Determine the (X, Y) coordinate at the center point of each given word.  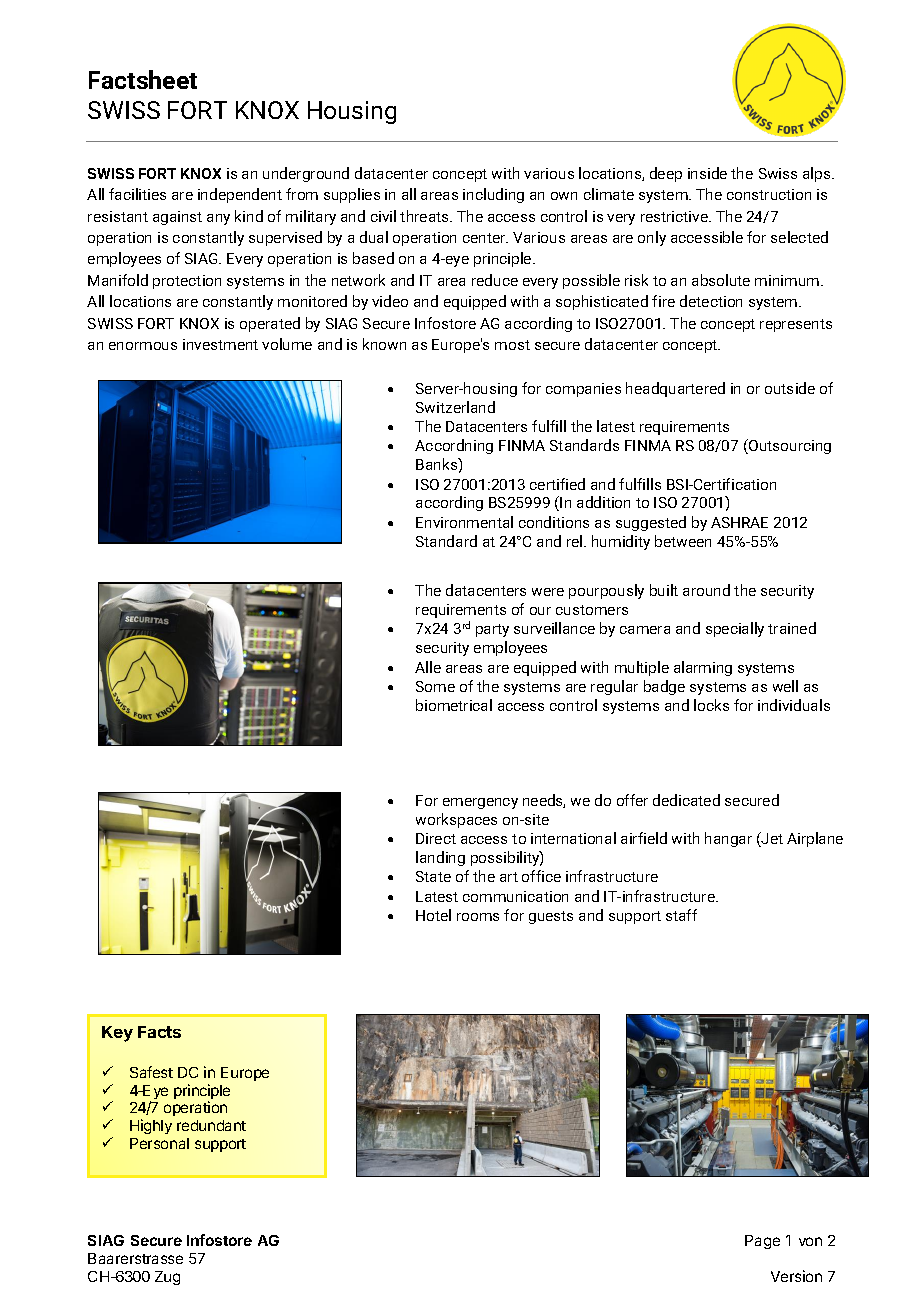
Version (796, 1276)
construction (769, 194)
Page (762, 1242)
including (493, 195)
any (218, 219)
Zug (167, 1278)
